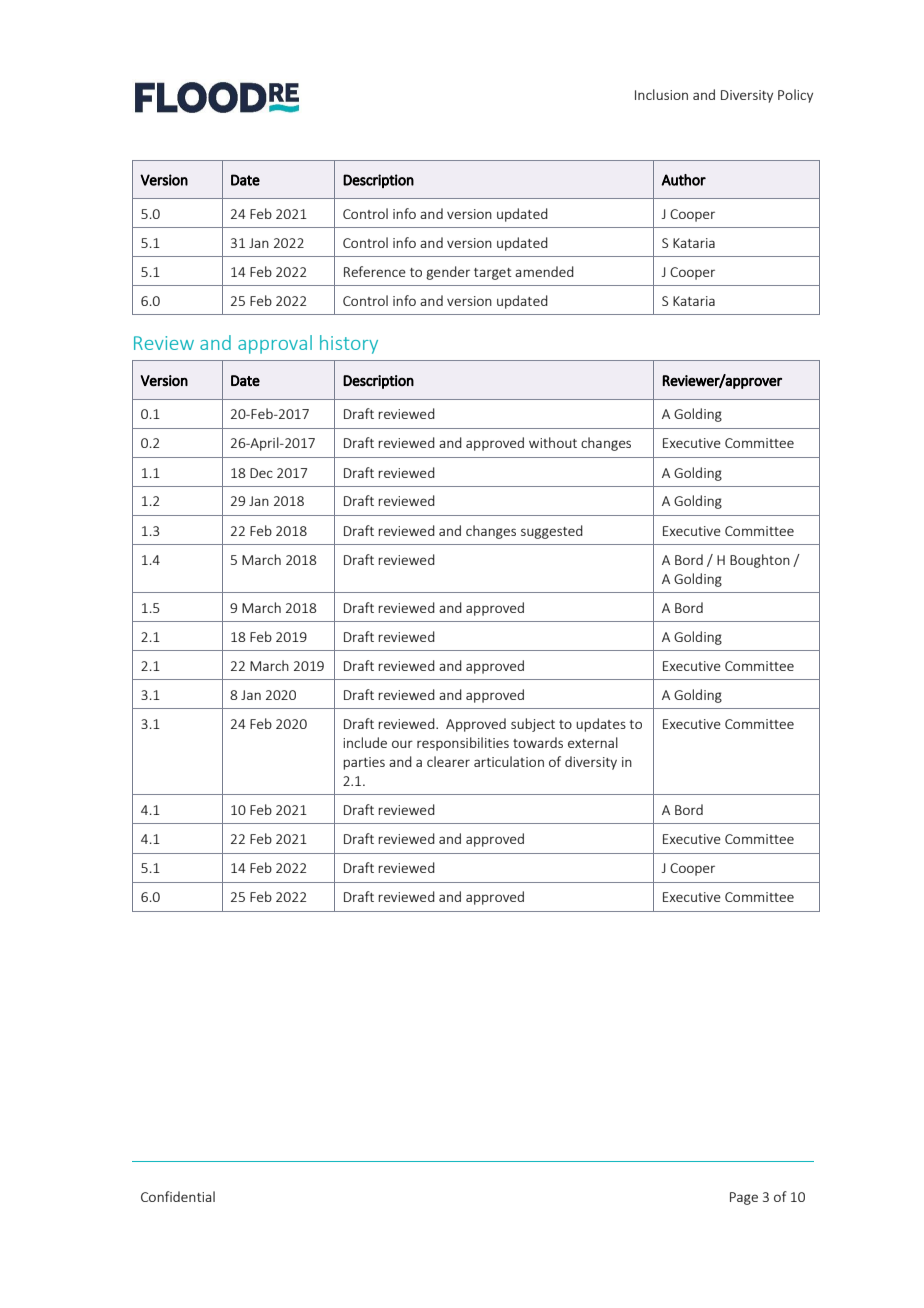 The image size is (924, 1308). What do you see at coordinates (593, 742) in the screenshot?
I see `external` at bounding box center [593, 742].
